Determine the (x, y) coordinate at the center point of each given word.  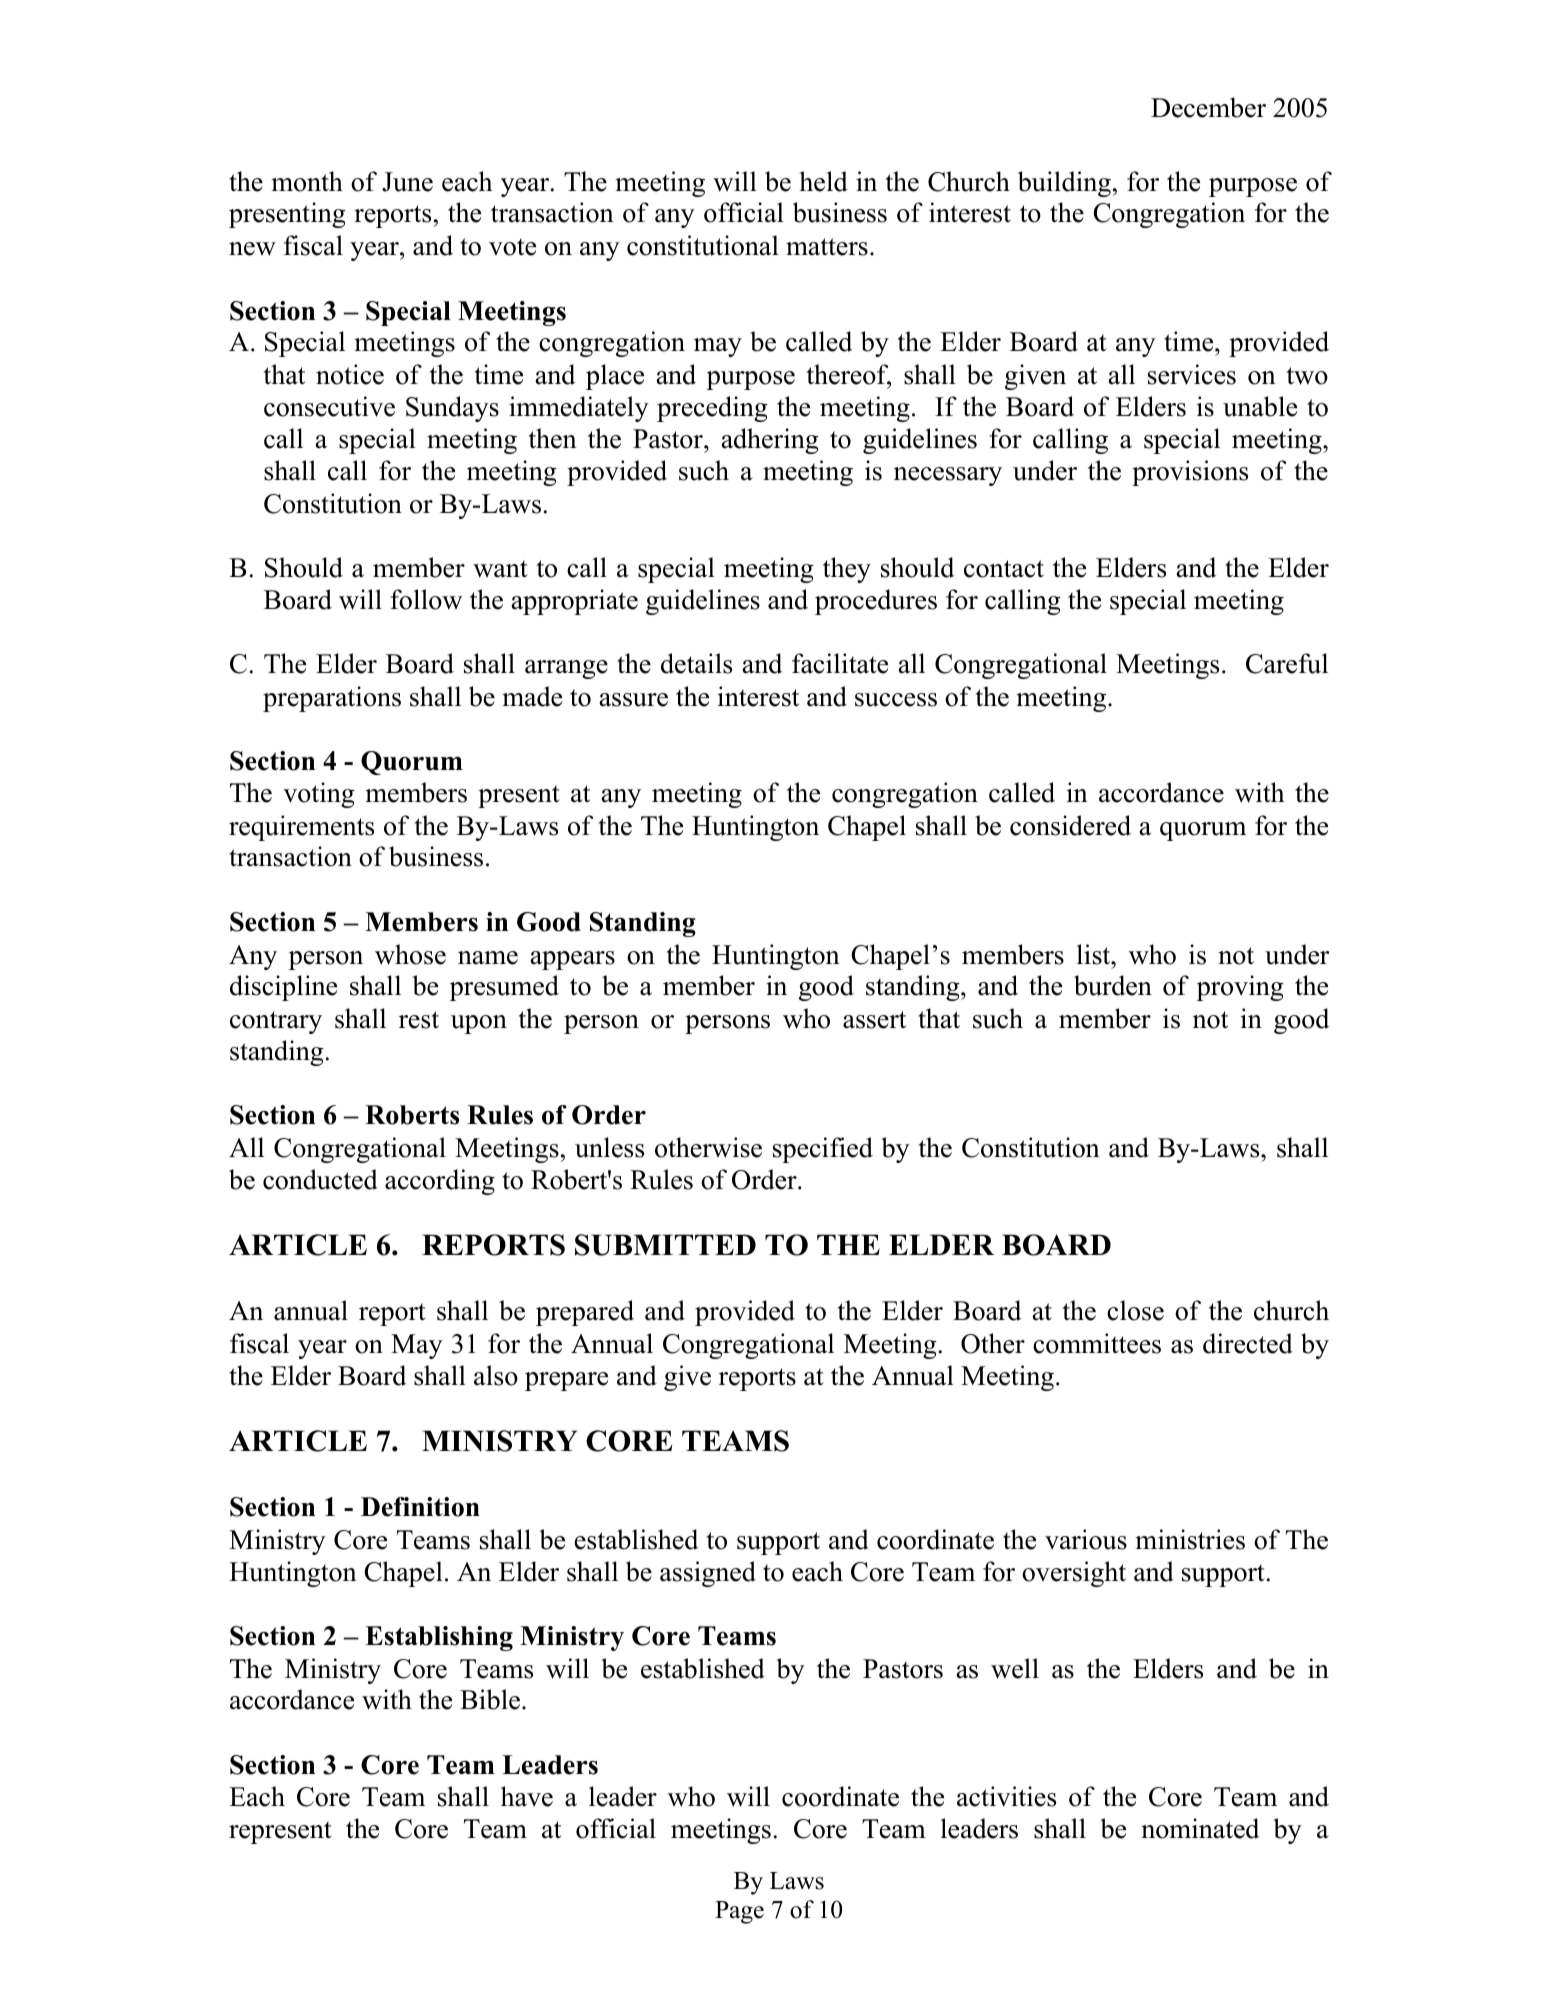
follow (426, 599)
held (823, 181)
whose (410, 954)
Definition (420, 1507)
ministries (1190, 1539)
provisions (1190, 473)
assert (874, 1020)
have (527, 1796)
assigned (708, 1574)
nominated (1200, 1828)
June (407, 182)
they (847, 570)
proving (1240, 988)
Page (739, 1912)
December (1208, 107)
